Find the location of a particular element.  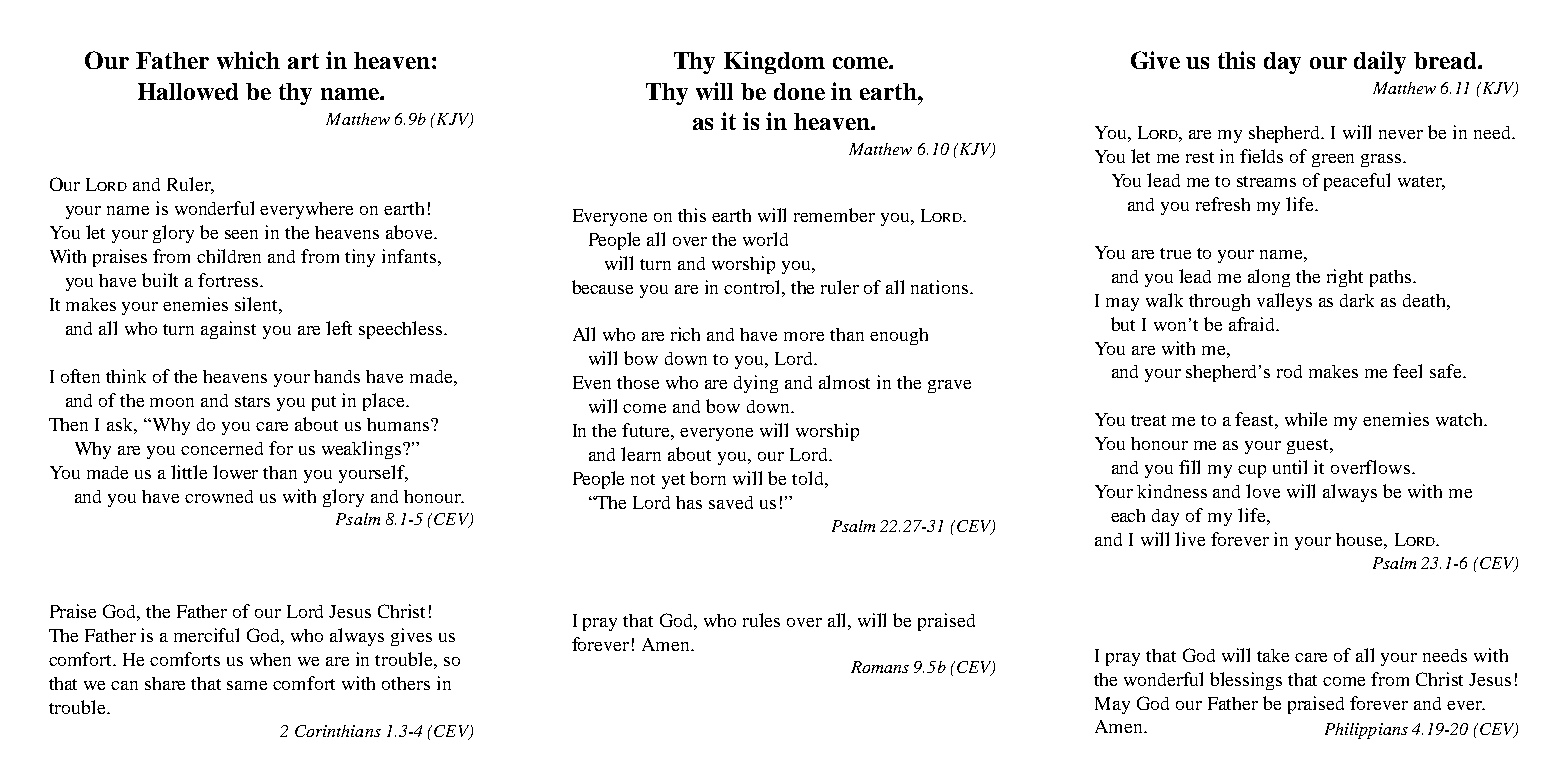

true is located at coordinates (1175, 253).
